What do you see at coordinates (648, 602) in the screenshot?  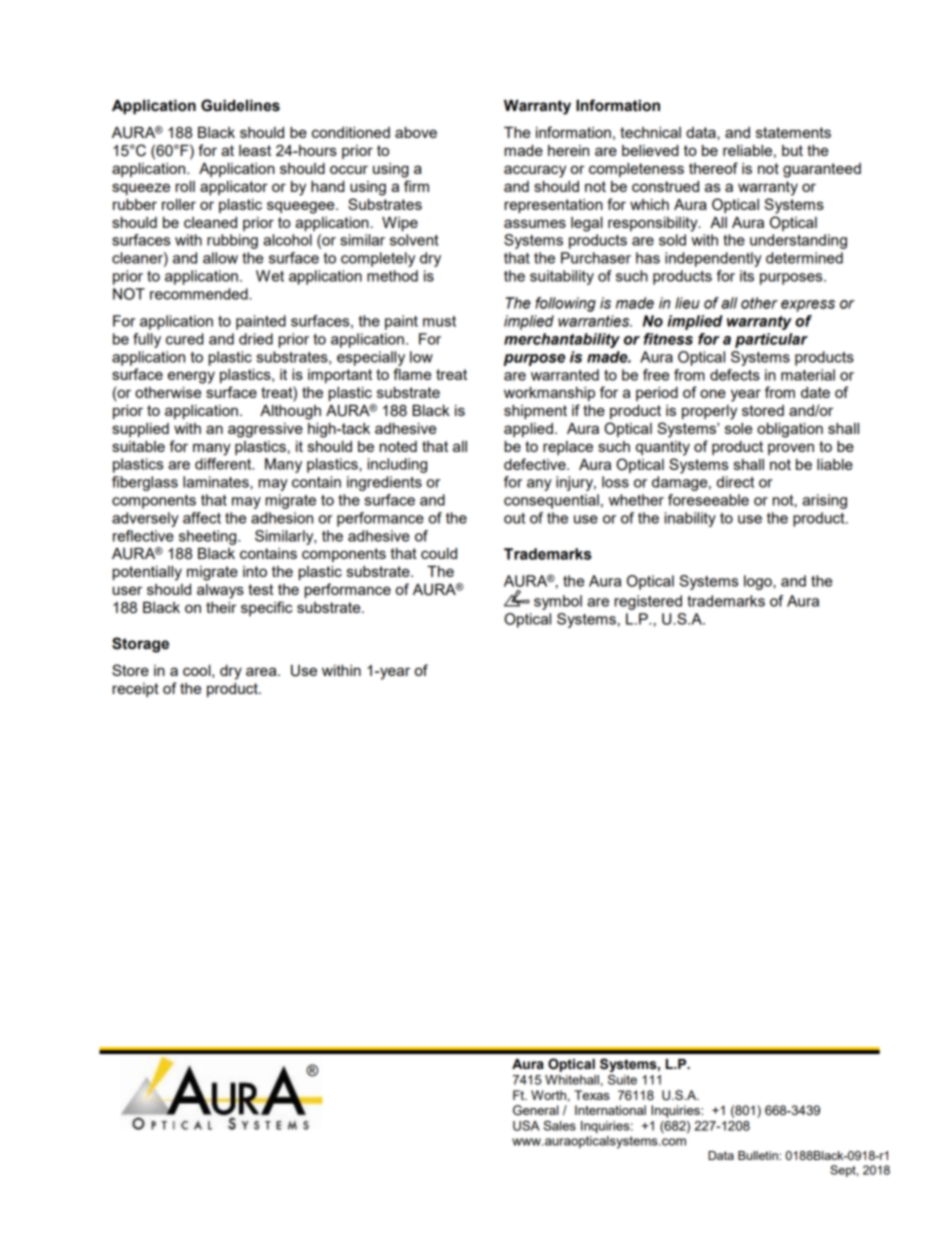 I see `registered` at bounding box center [648, 602].
